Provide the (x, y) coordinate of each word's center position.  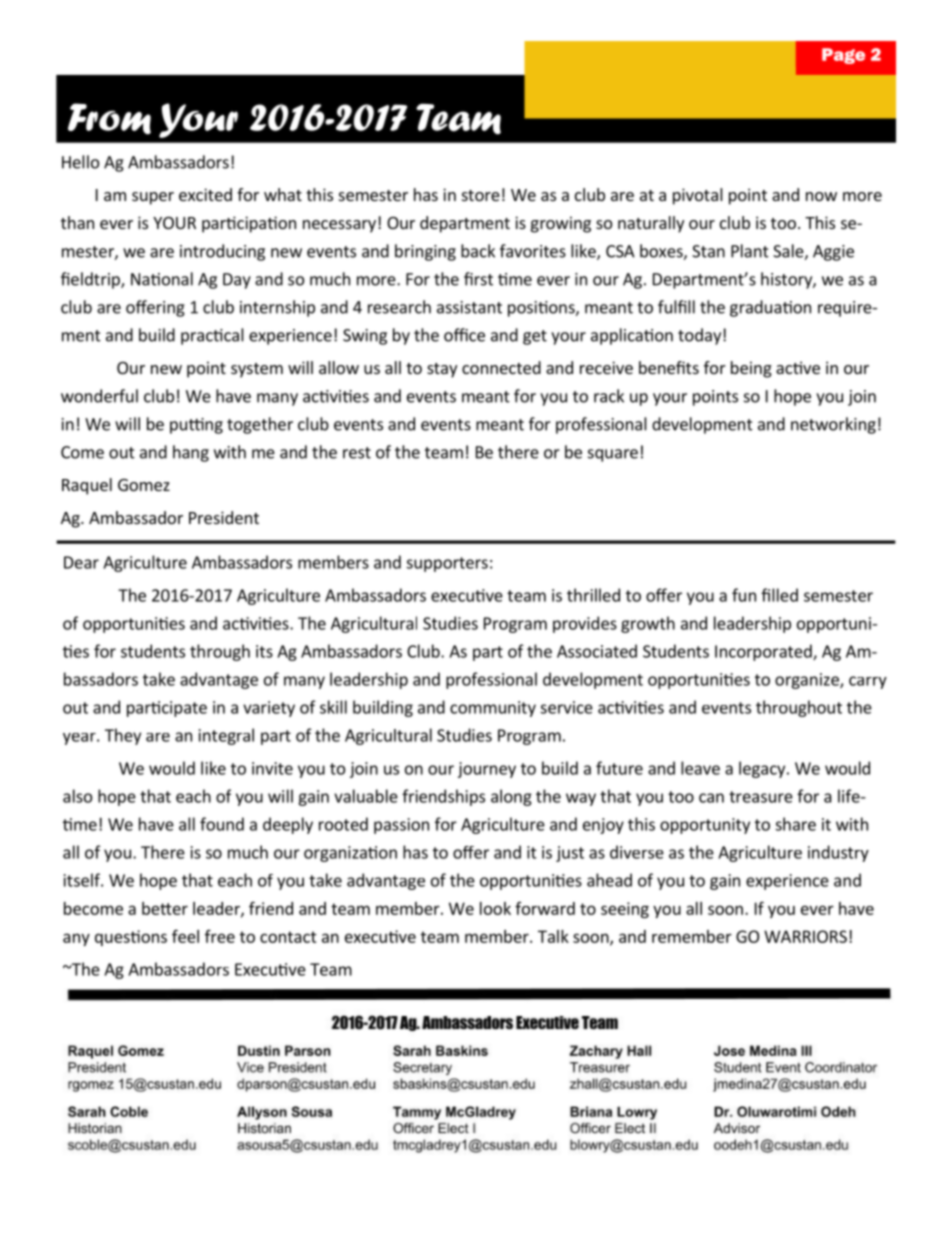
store (481, 195)
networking (833, 425)
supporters (447, 564)
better (165, 908)
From (109, 119)
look (495, 908)
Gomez (144, 485)
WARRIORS (805, 936)
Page (843, 56)
